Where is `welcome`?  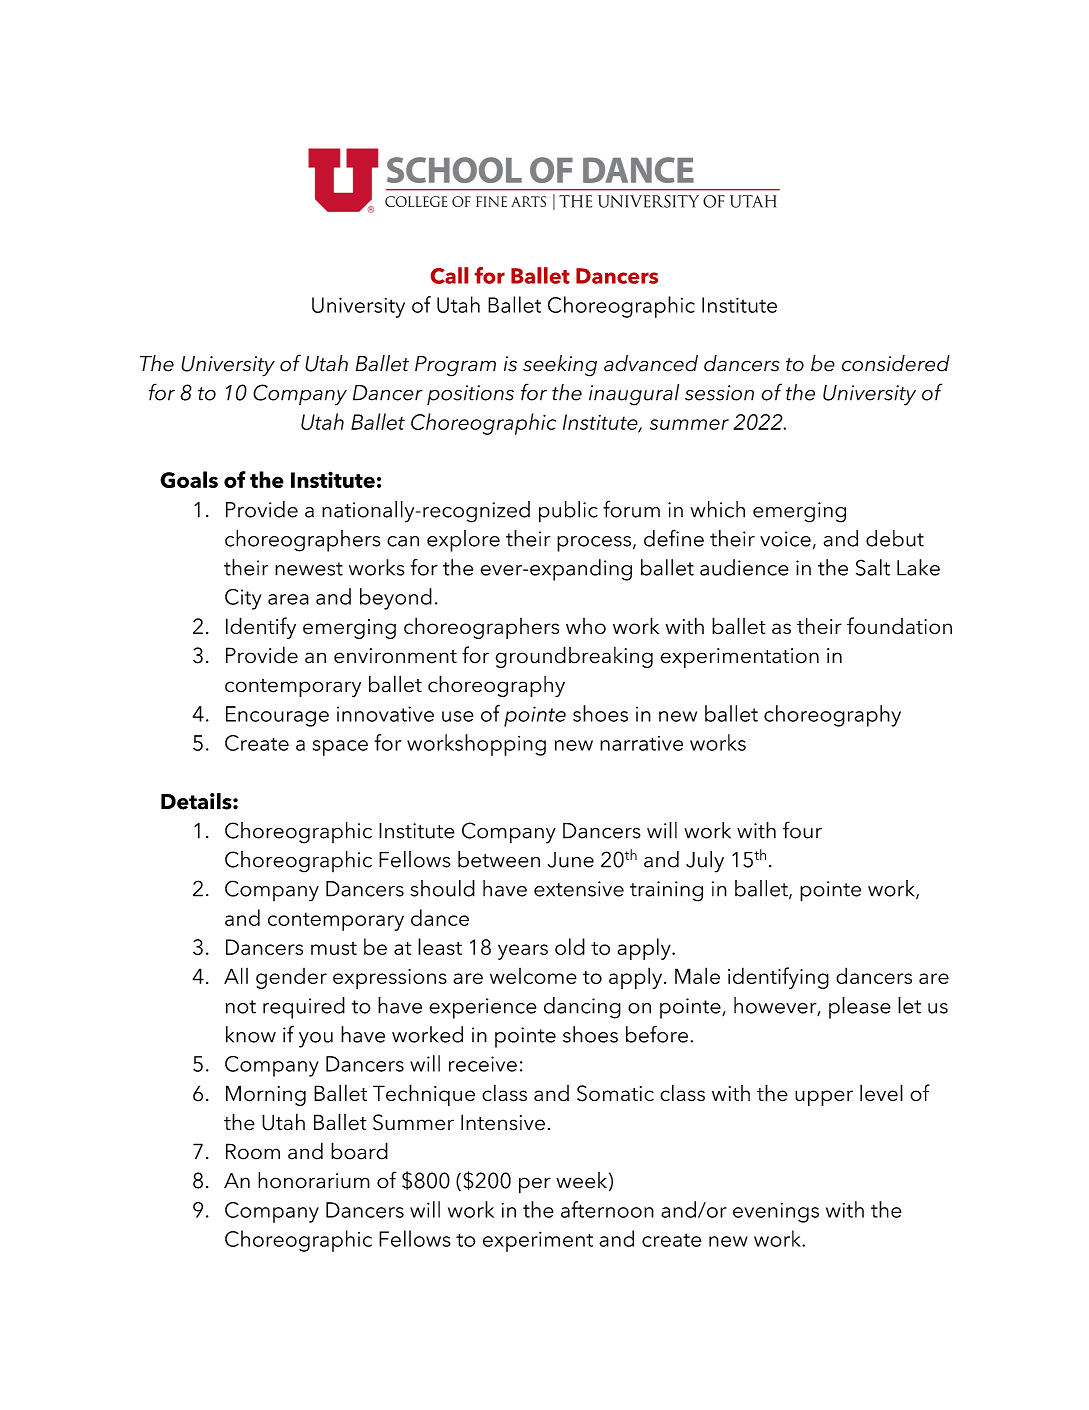 welcome is located at coordinates (533, 976).
